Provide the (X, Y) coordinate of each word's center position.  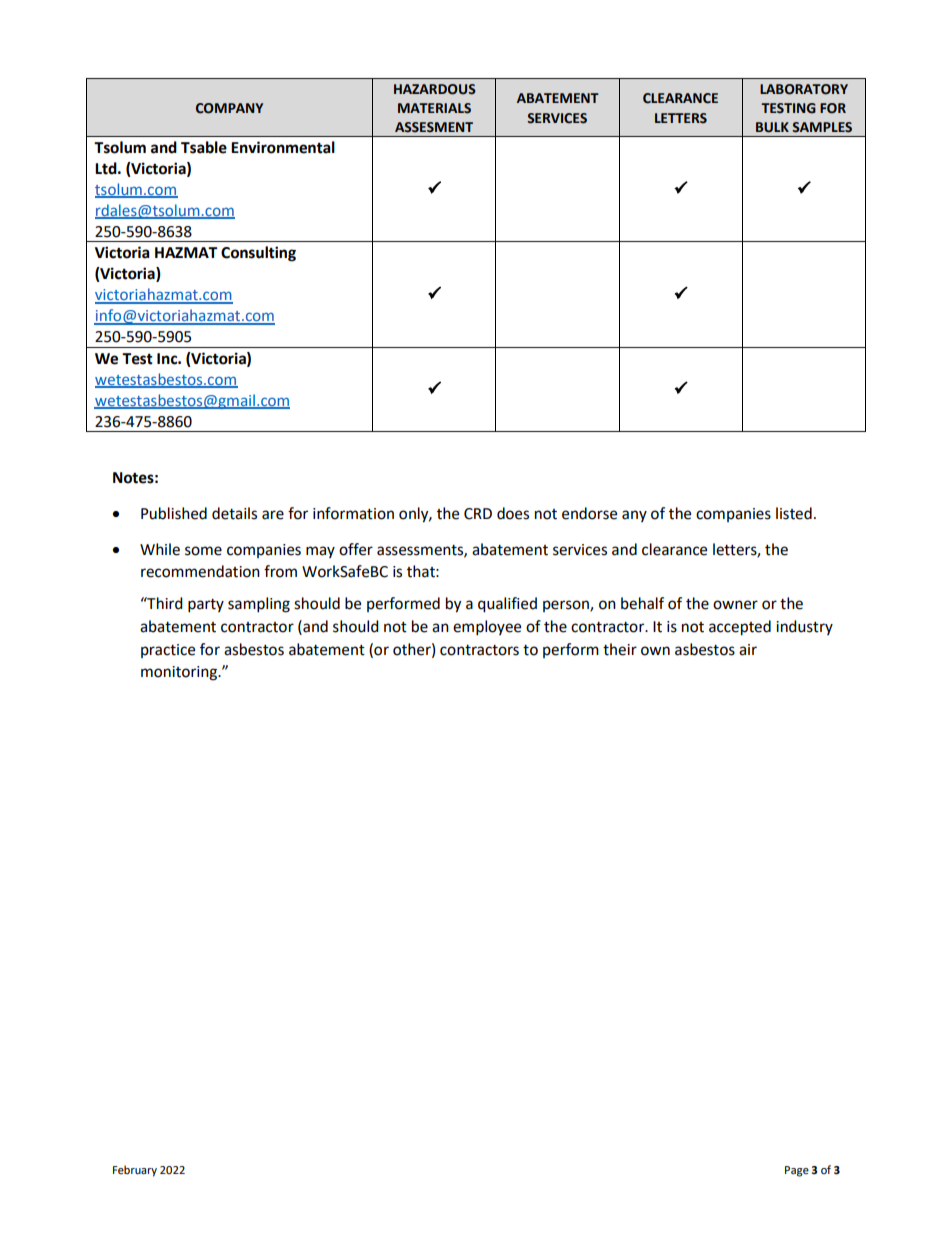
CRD (478, 514)
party (206, 606)
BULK (772, 127)
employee (487, 628)
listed (794, 513)
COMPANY (229, 108)
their (620, 649)
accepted (740, 628)
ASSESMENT (434, 127)
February (135, 1171)
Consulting (258, 254)
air (748, 650)
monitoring (180, 673)
